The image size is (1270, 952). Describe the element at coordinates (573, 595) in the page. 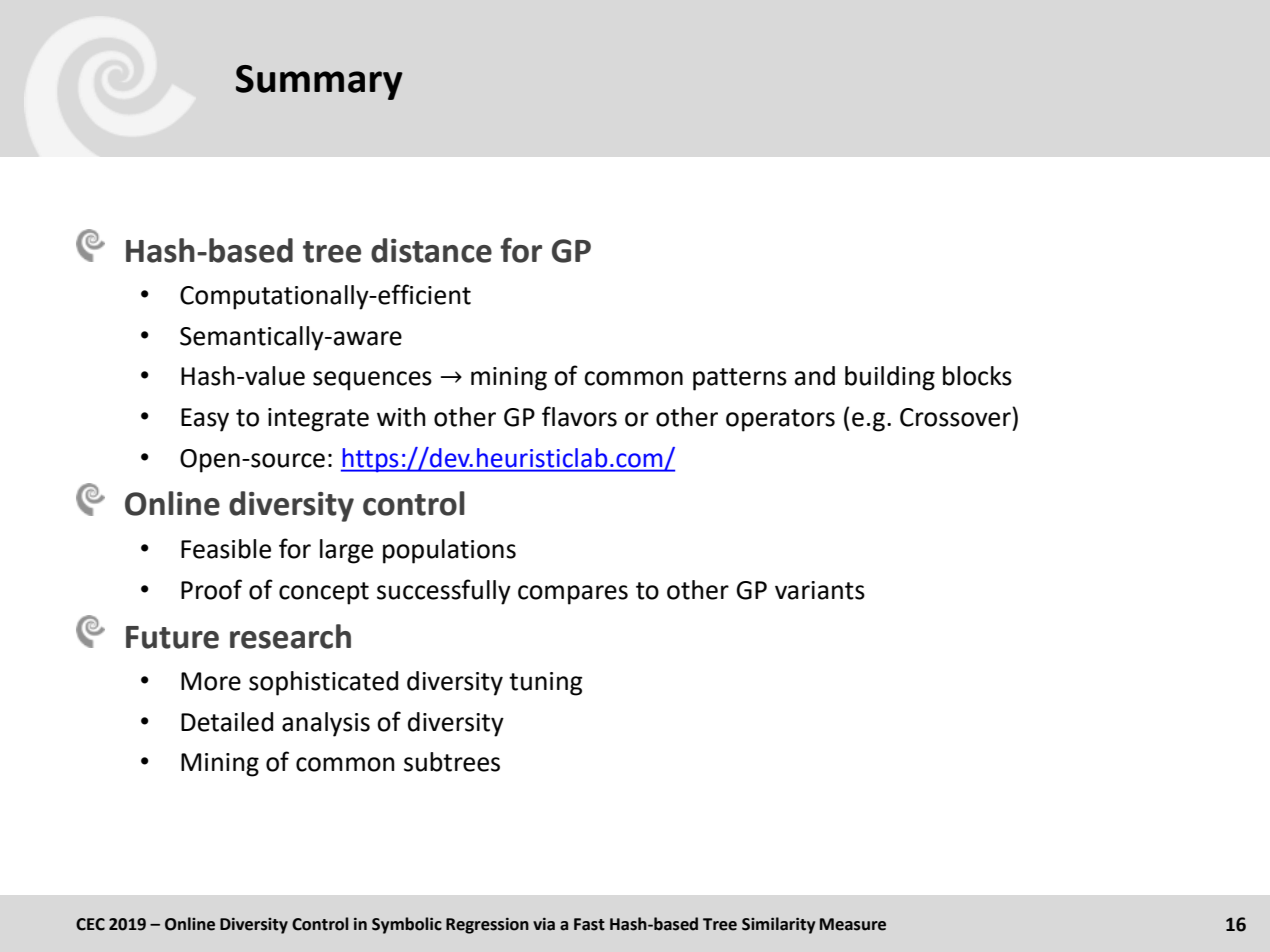

I see `compares` at that location.
